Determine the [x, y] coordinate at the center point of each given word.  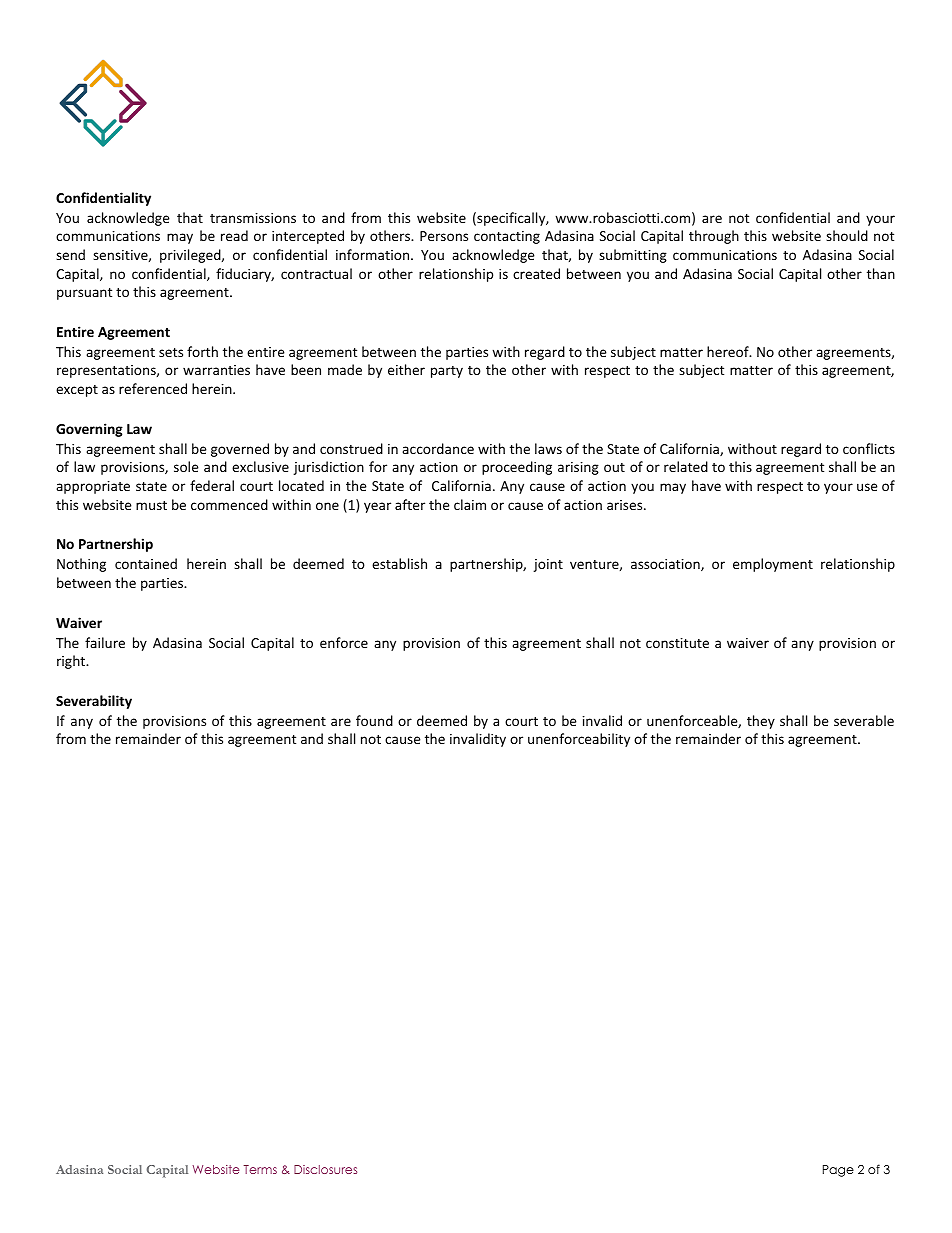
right [72, 662]
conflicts [869, 448]
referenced [153, 388]
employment [773, 565]
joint [548, 565]
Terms [260, 1169]
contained [146, 563]
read [234, 235]
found [374, 720]
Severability [94, 702]
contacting [507, 237]
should [847, 235]
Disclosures [325, 1169]
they [761, 722]
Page [838, 1171]
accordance [438, 448]
